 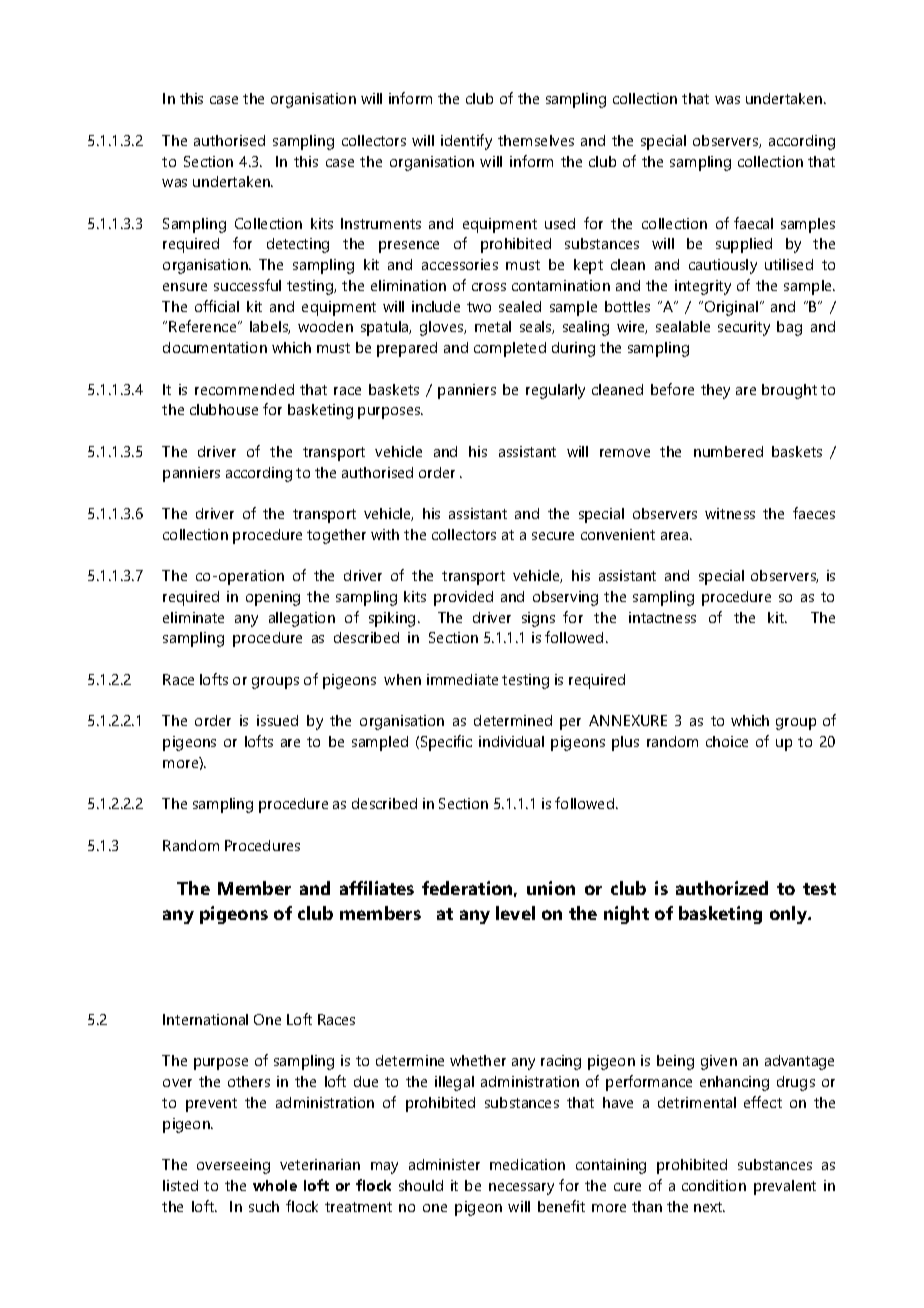 What do you see at coordinates (551, 888) in the screenshot?
I see `union` at bounding box center [551, 888].
